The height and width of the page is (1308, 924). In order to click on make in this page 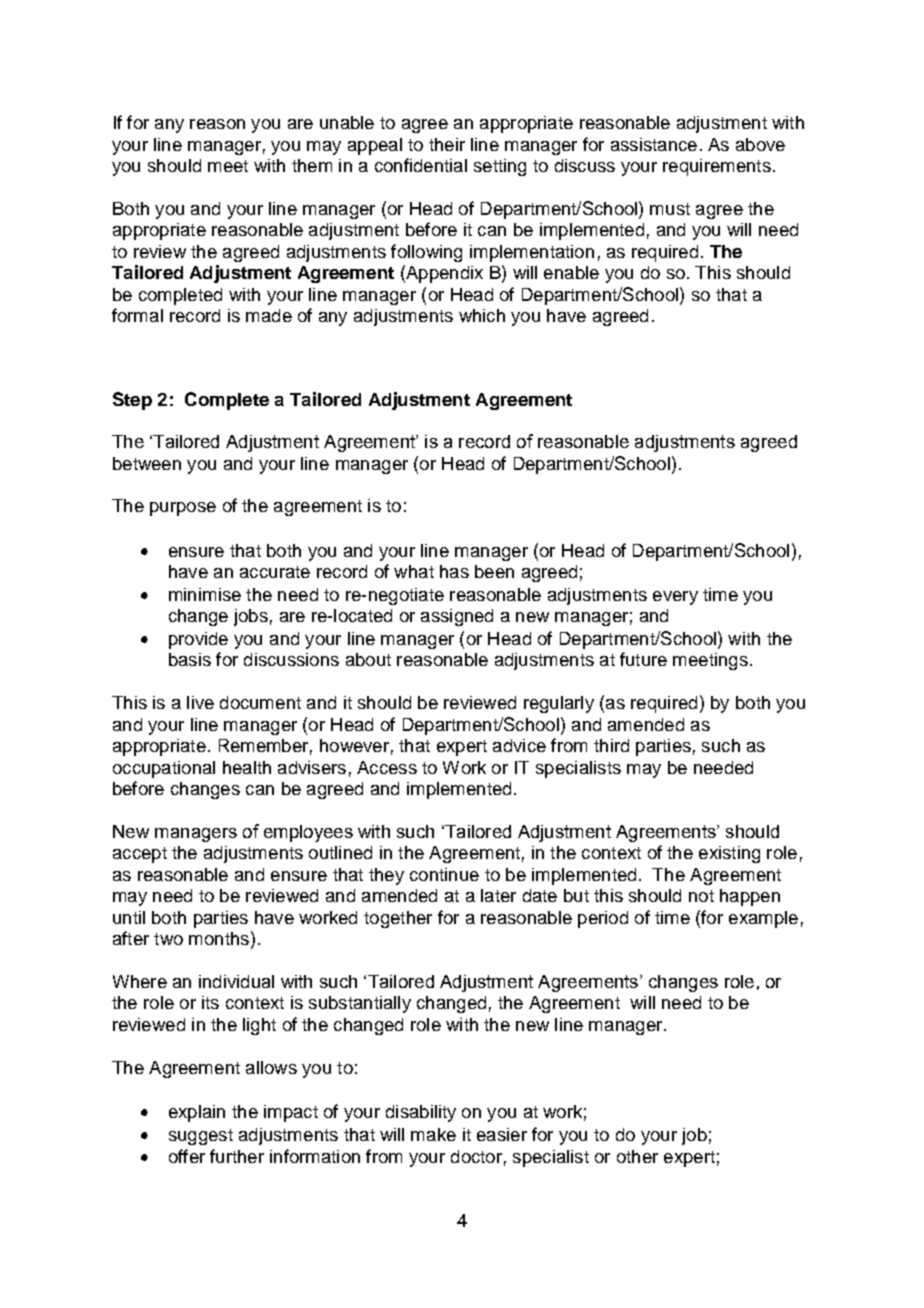, I will do `click(433, 1134)`.
